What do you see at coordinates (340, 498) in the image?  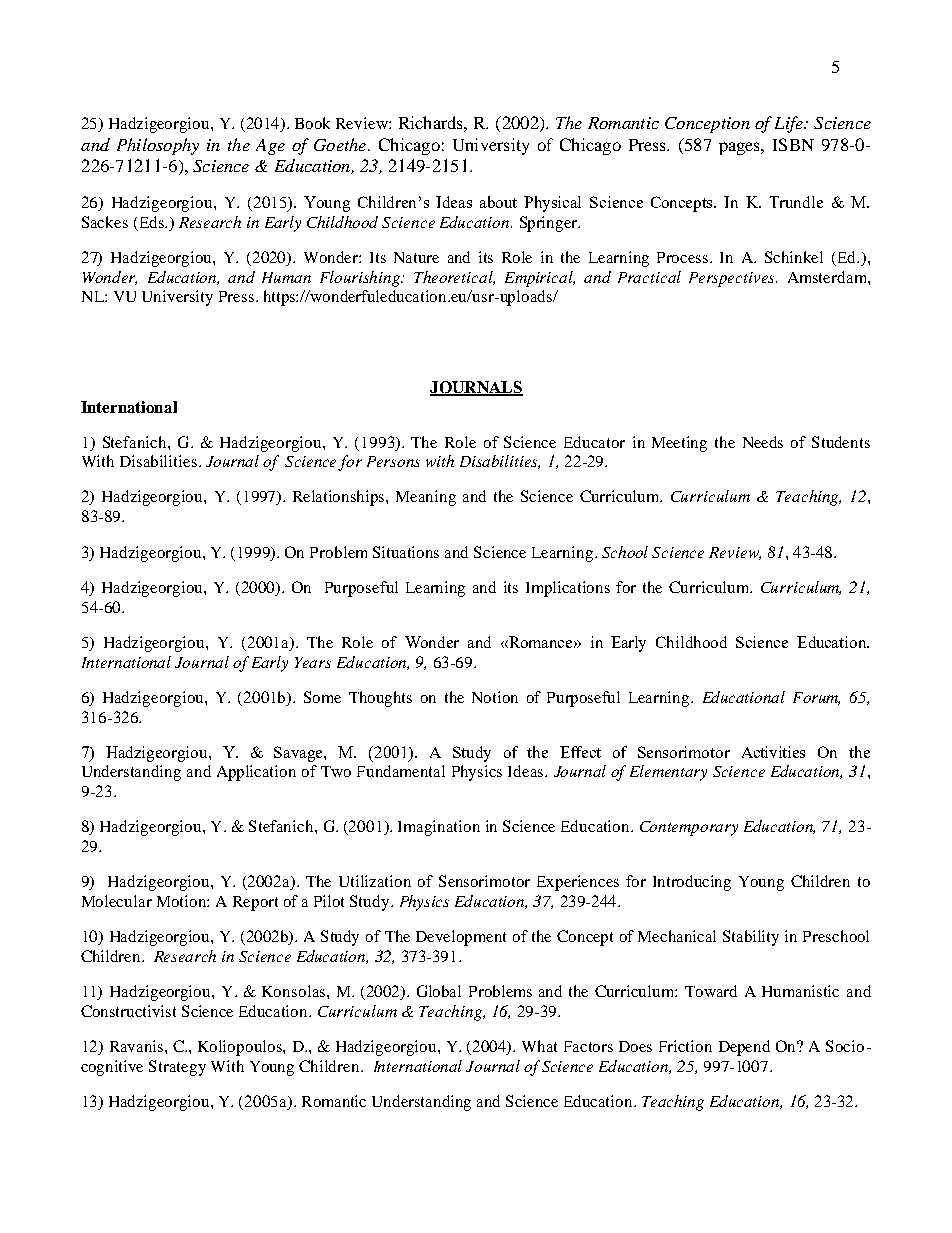 I see `Relationships` at bounding box center [340, 498].
